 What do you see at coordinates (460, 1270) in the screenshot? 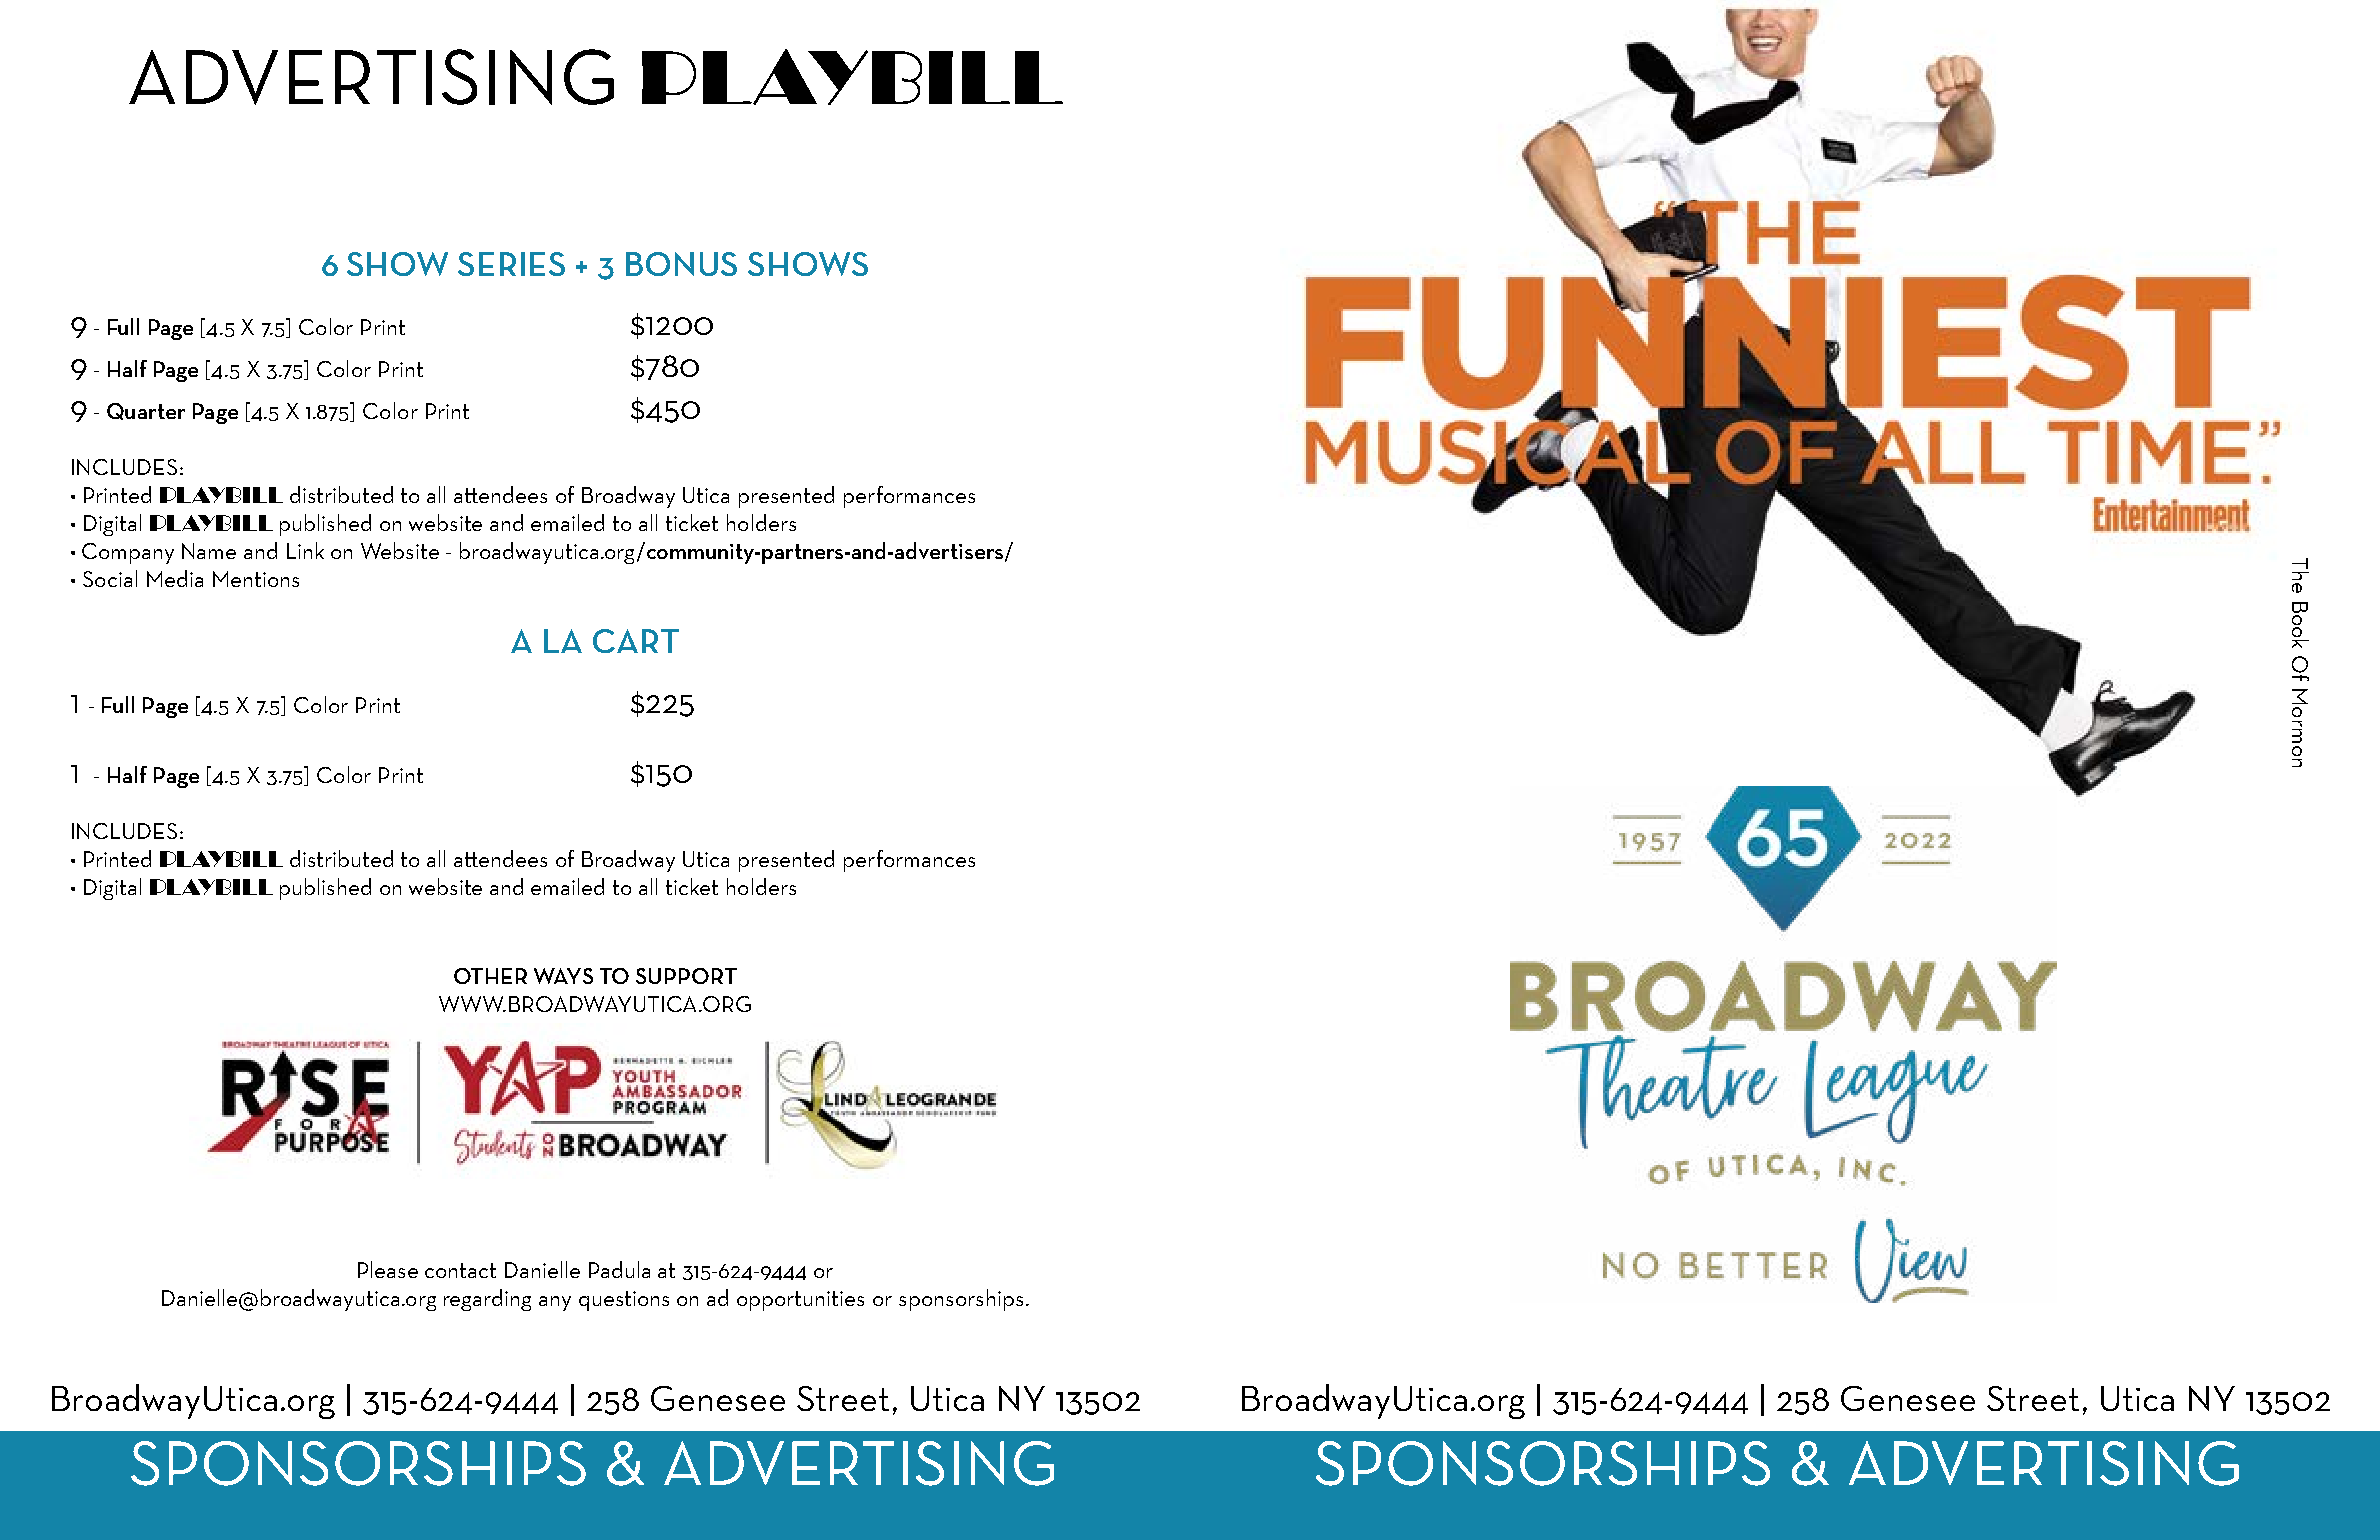
I see `contact` at bounding box center [460, 1270].
